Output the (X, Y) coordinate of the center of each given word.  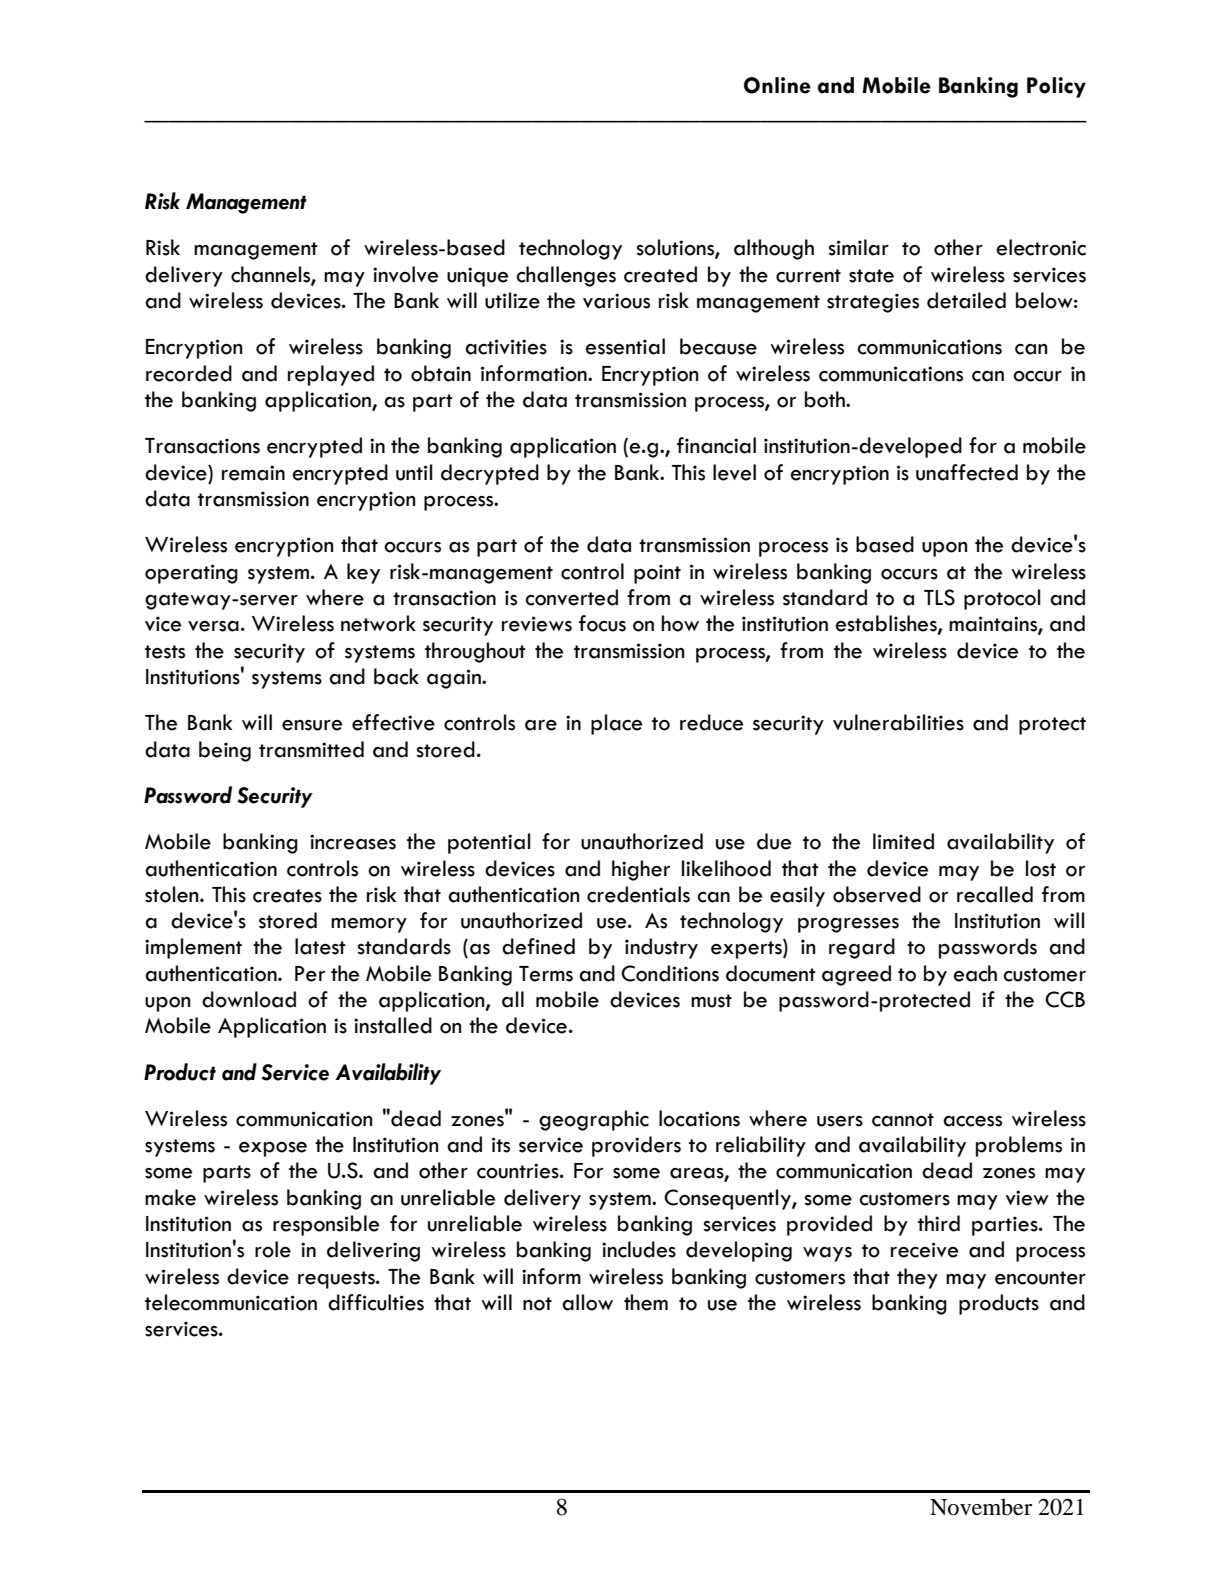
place (616, 724)
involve (405, 274)
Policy (1056, 87)
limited (903, 841)
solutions (676, 248)
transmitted (311, 749)
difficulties (376, 1302)
